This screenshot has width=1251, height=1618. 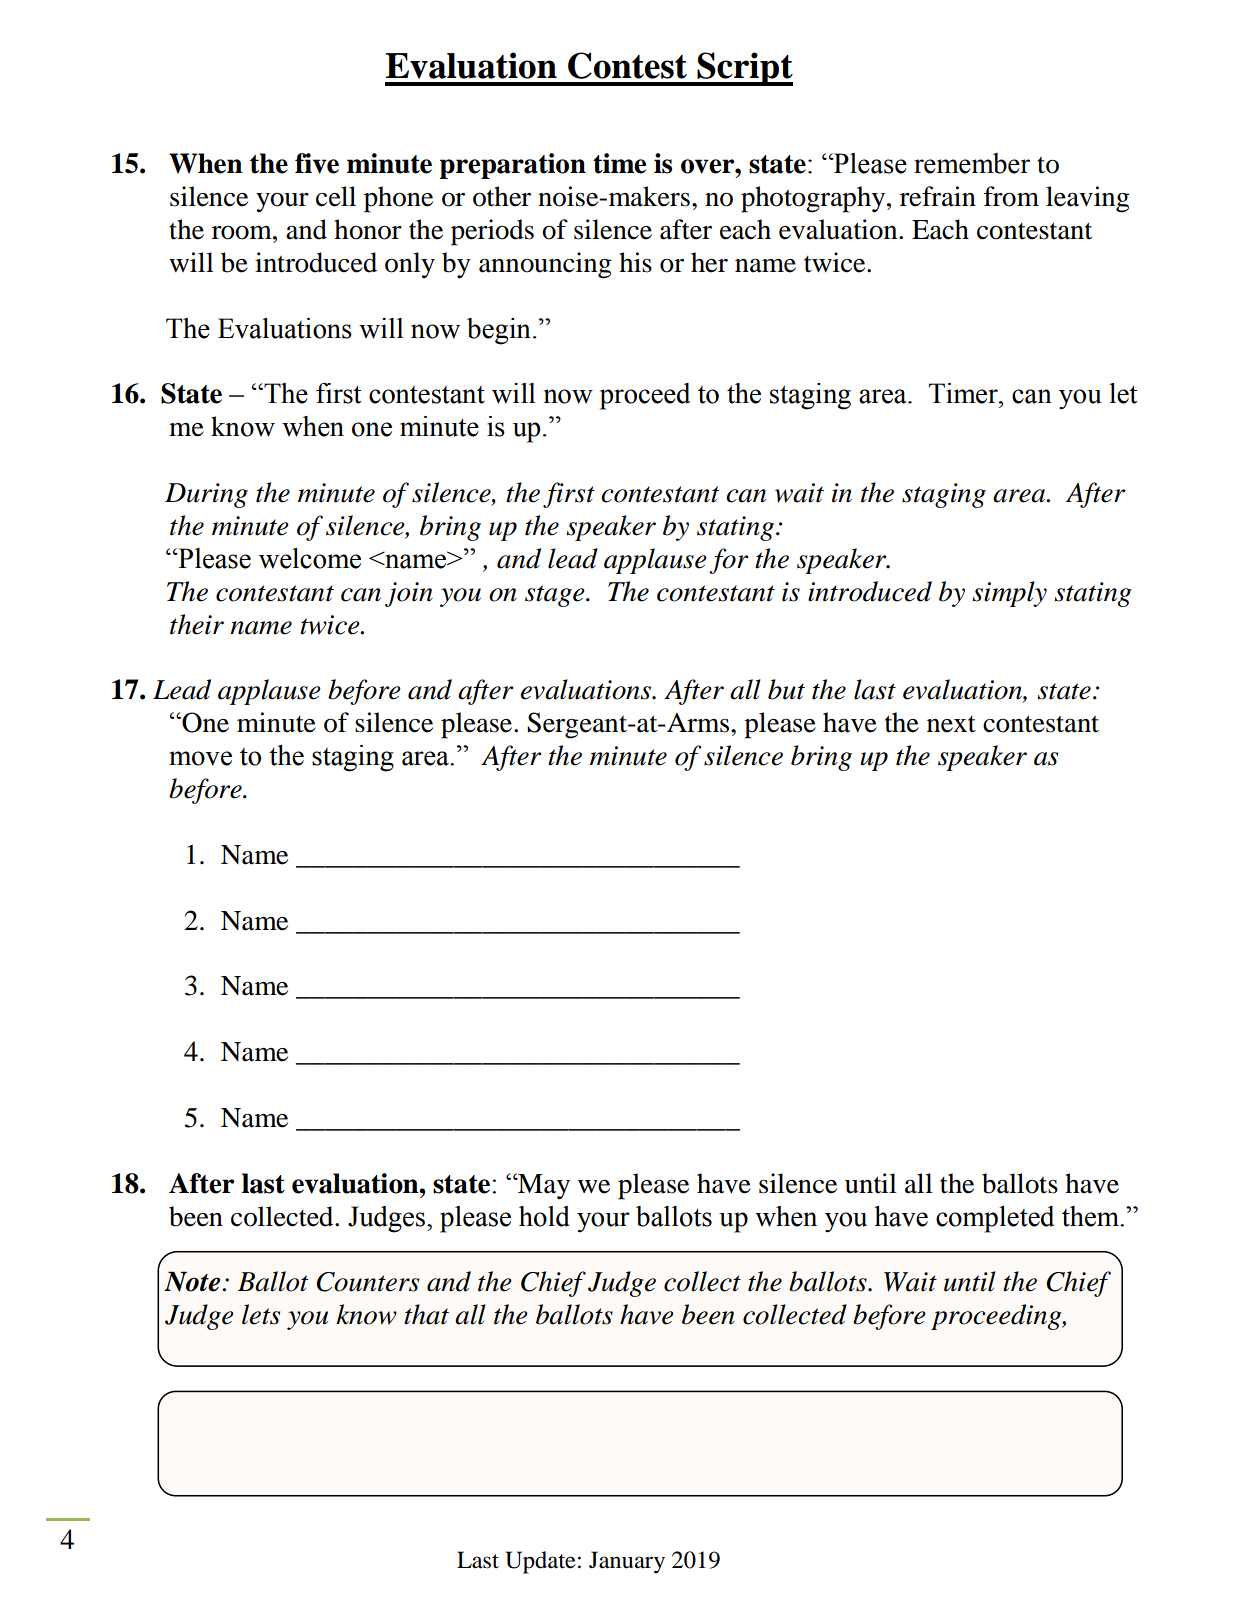 I want to click on hold, so click(x=544, y=1216).
